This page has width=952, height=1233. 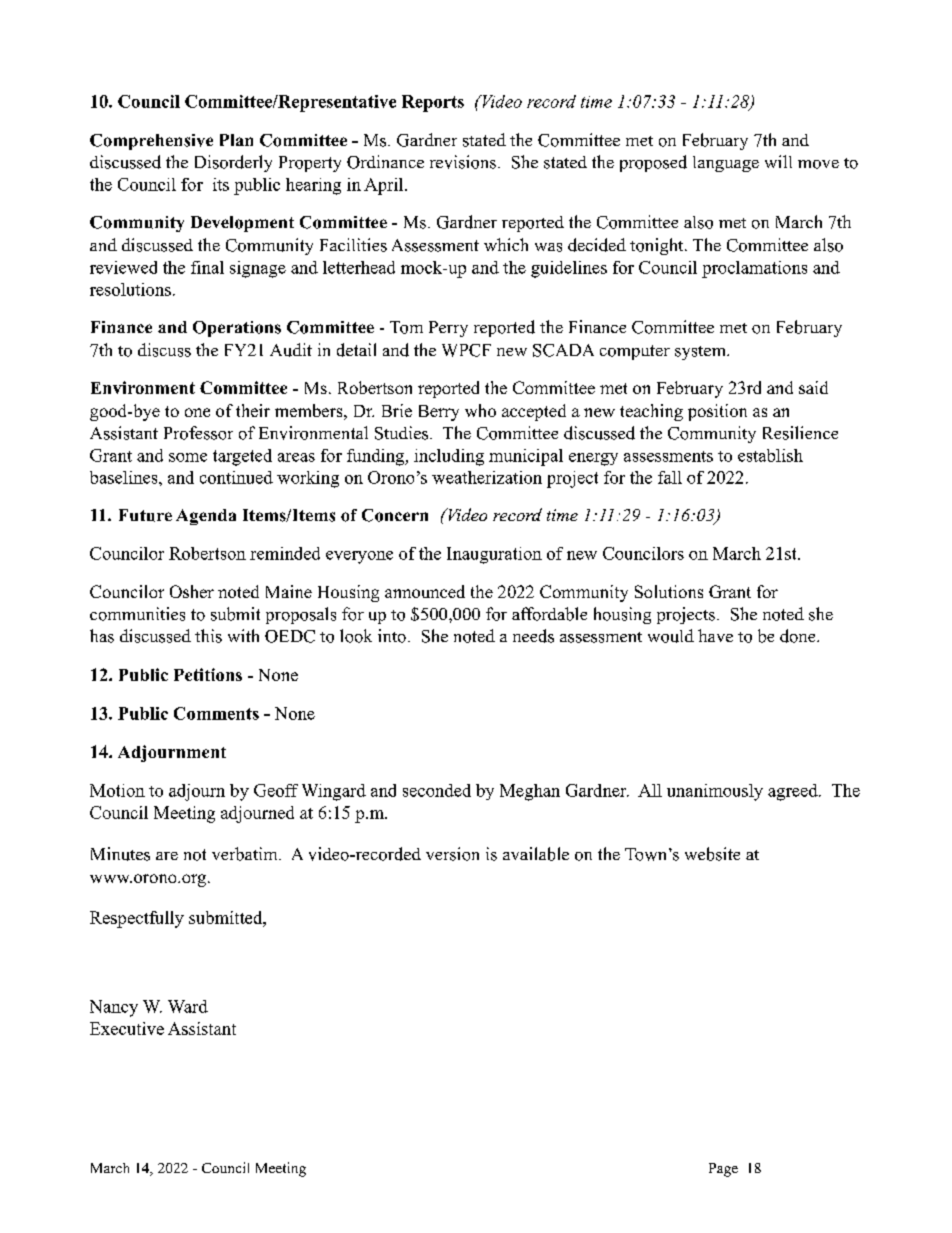 I want to click on including, so click(x=449, y=457).
